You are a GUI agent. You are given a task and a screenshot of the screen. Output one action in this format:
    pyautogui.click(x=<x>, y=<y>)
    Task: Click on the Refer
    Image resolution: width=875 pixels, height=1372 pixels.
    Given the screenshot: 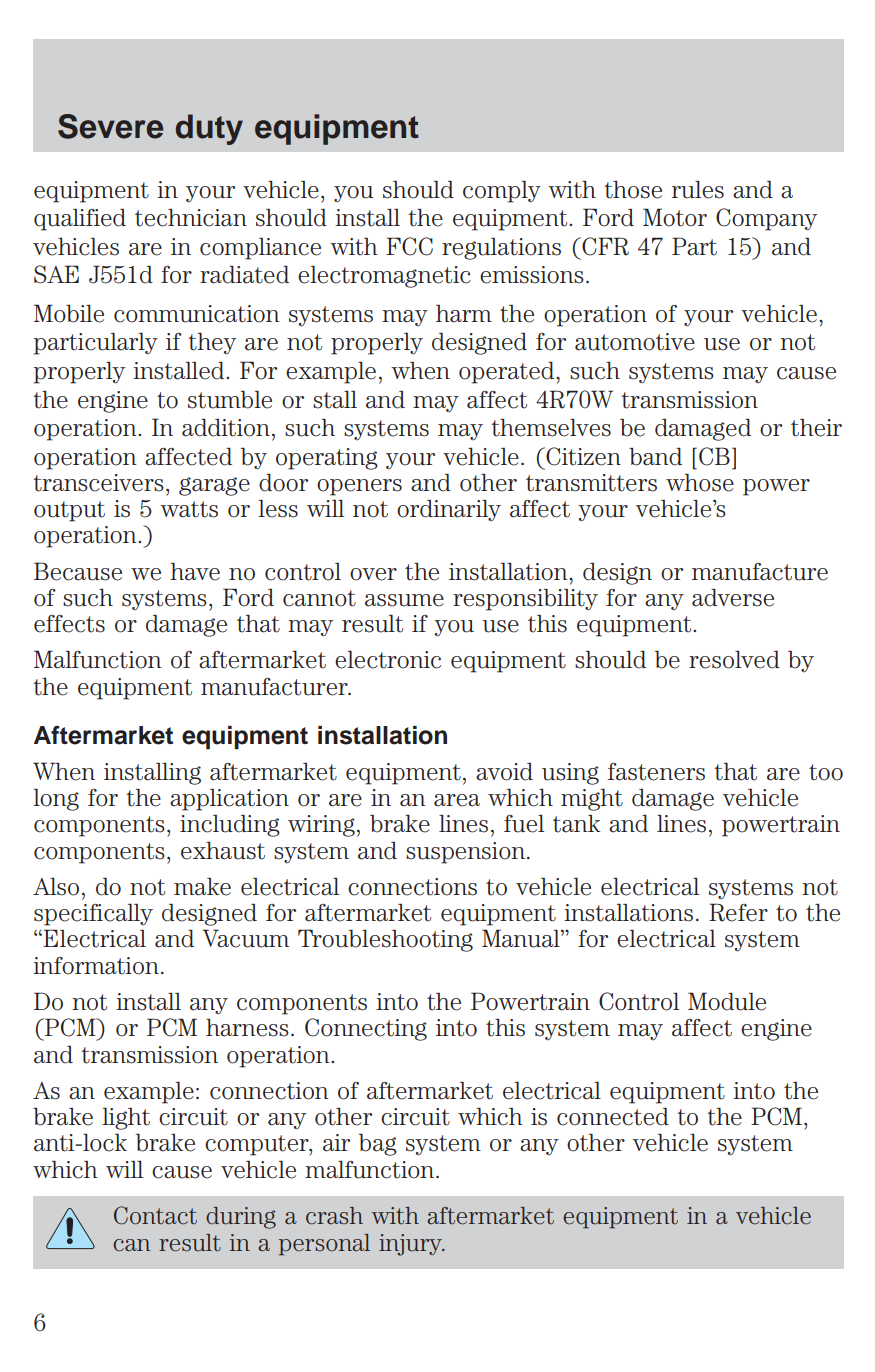 What is the action you would take?
    pyautogui.click(x=738, y=912)
